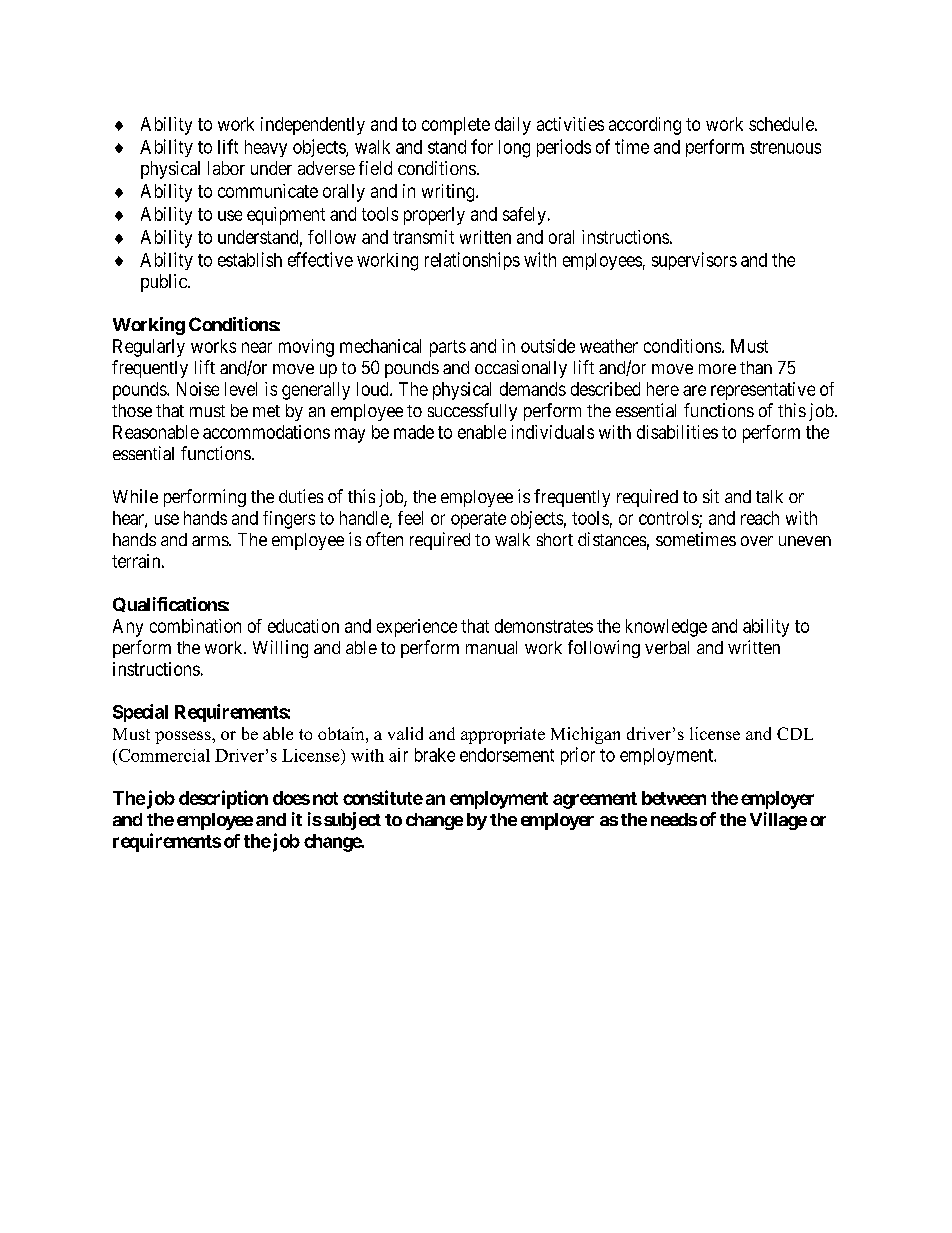  What do you see at coordinates (383, 797) in the screenshot?
I see `constitute` at bounding box center [383, 797].
